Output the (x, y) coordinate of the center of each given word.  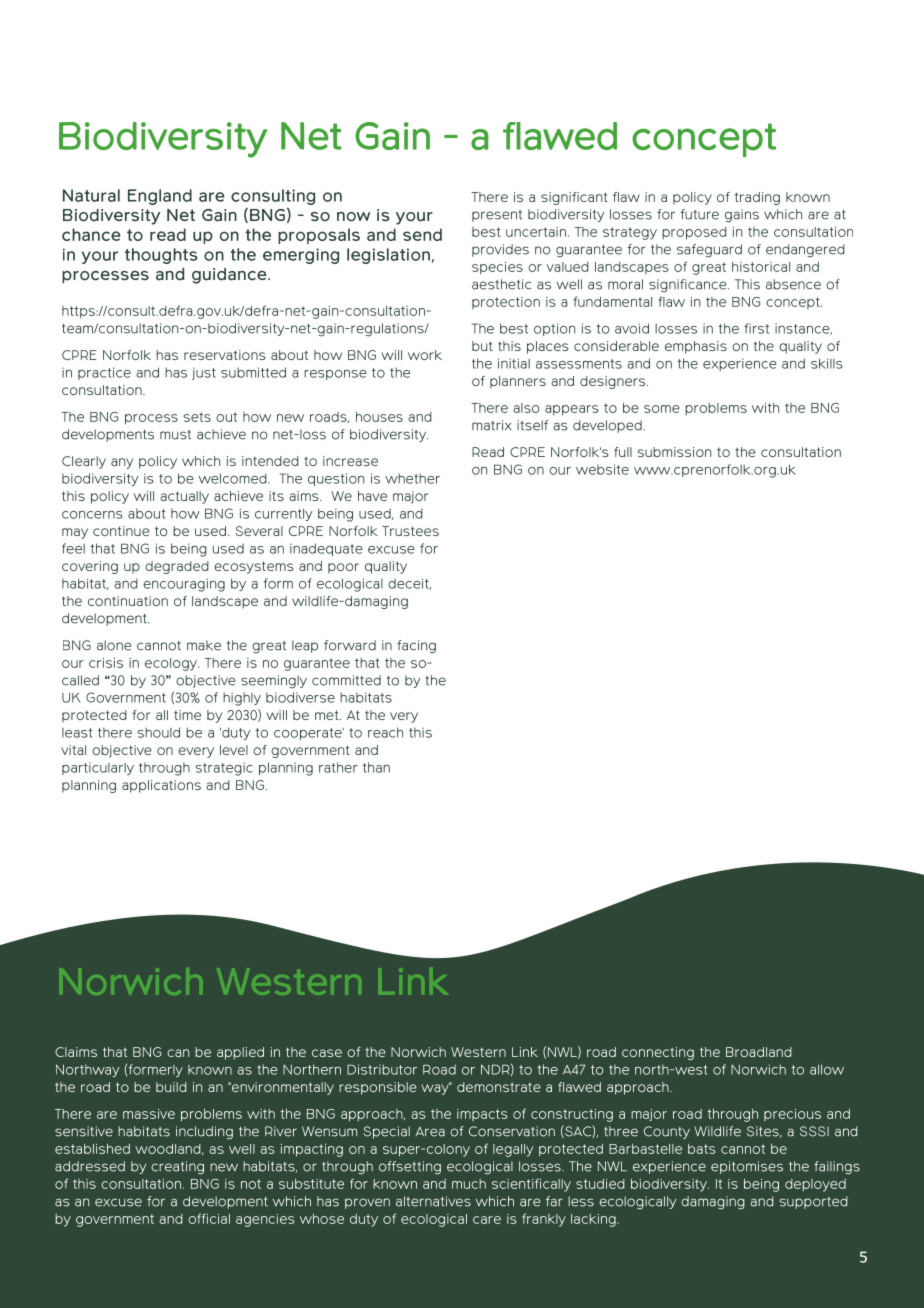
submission (674, 452)
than (376, 767)
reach (385, 732)
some (662, 409)
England (160, 197)
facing (416, 647)
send (422, 234)
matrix (492, 425)
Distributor (382, 1069)
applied (240, 1053)
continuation (128, 601)
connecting (658, 1053)
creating (177, 1168)
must (175, 435)
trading (757, 198)
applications (161, 786)
